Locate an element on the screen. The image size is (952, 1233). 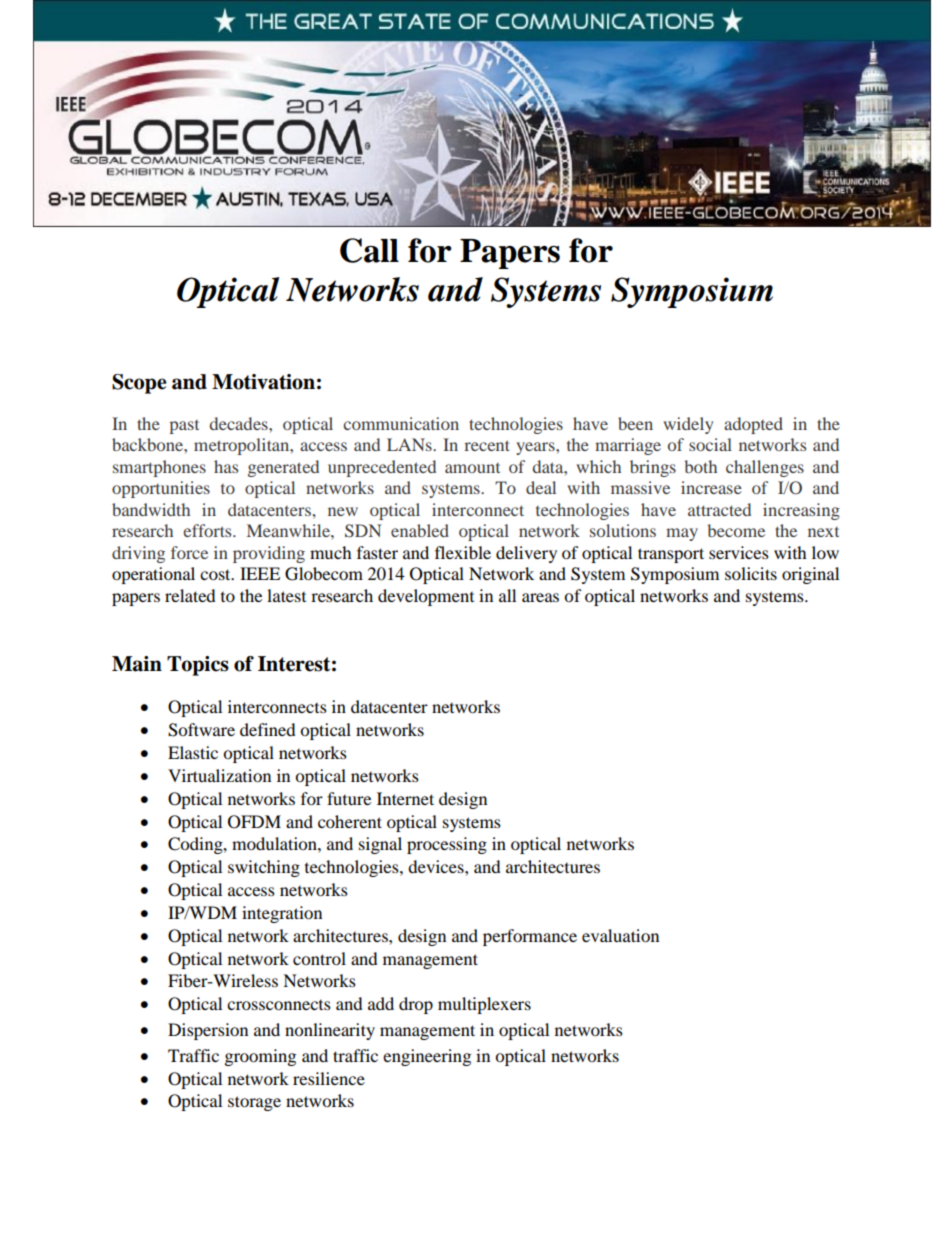
solicits is located at coordinates (751, 573).
